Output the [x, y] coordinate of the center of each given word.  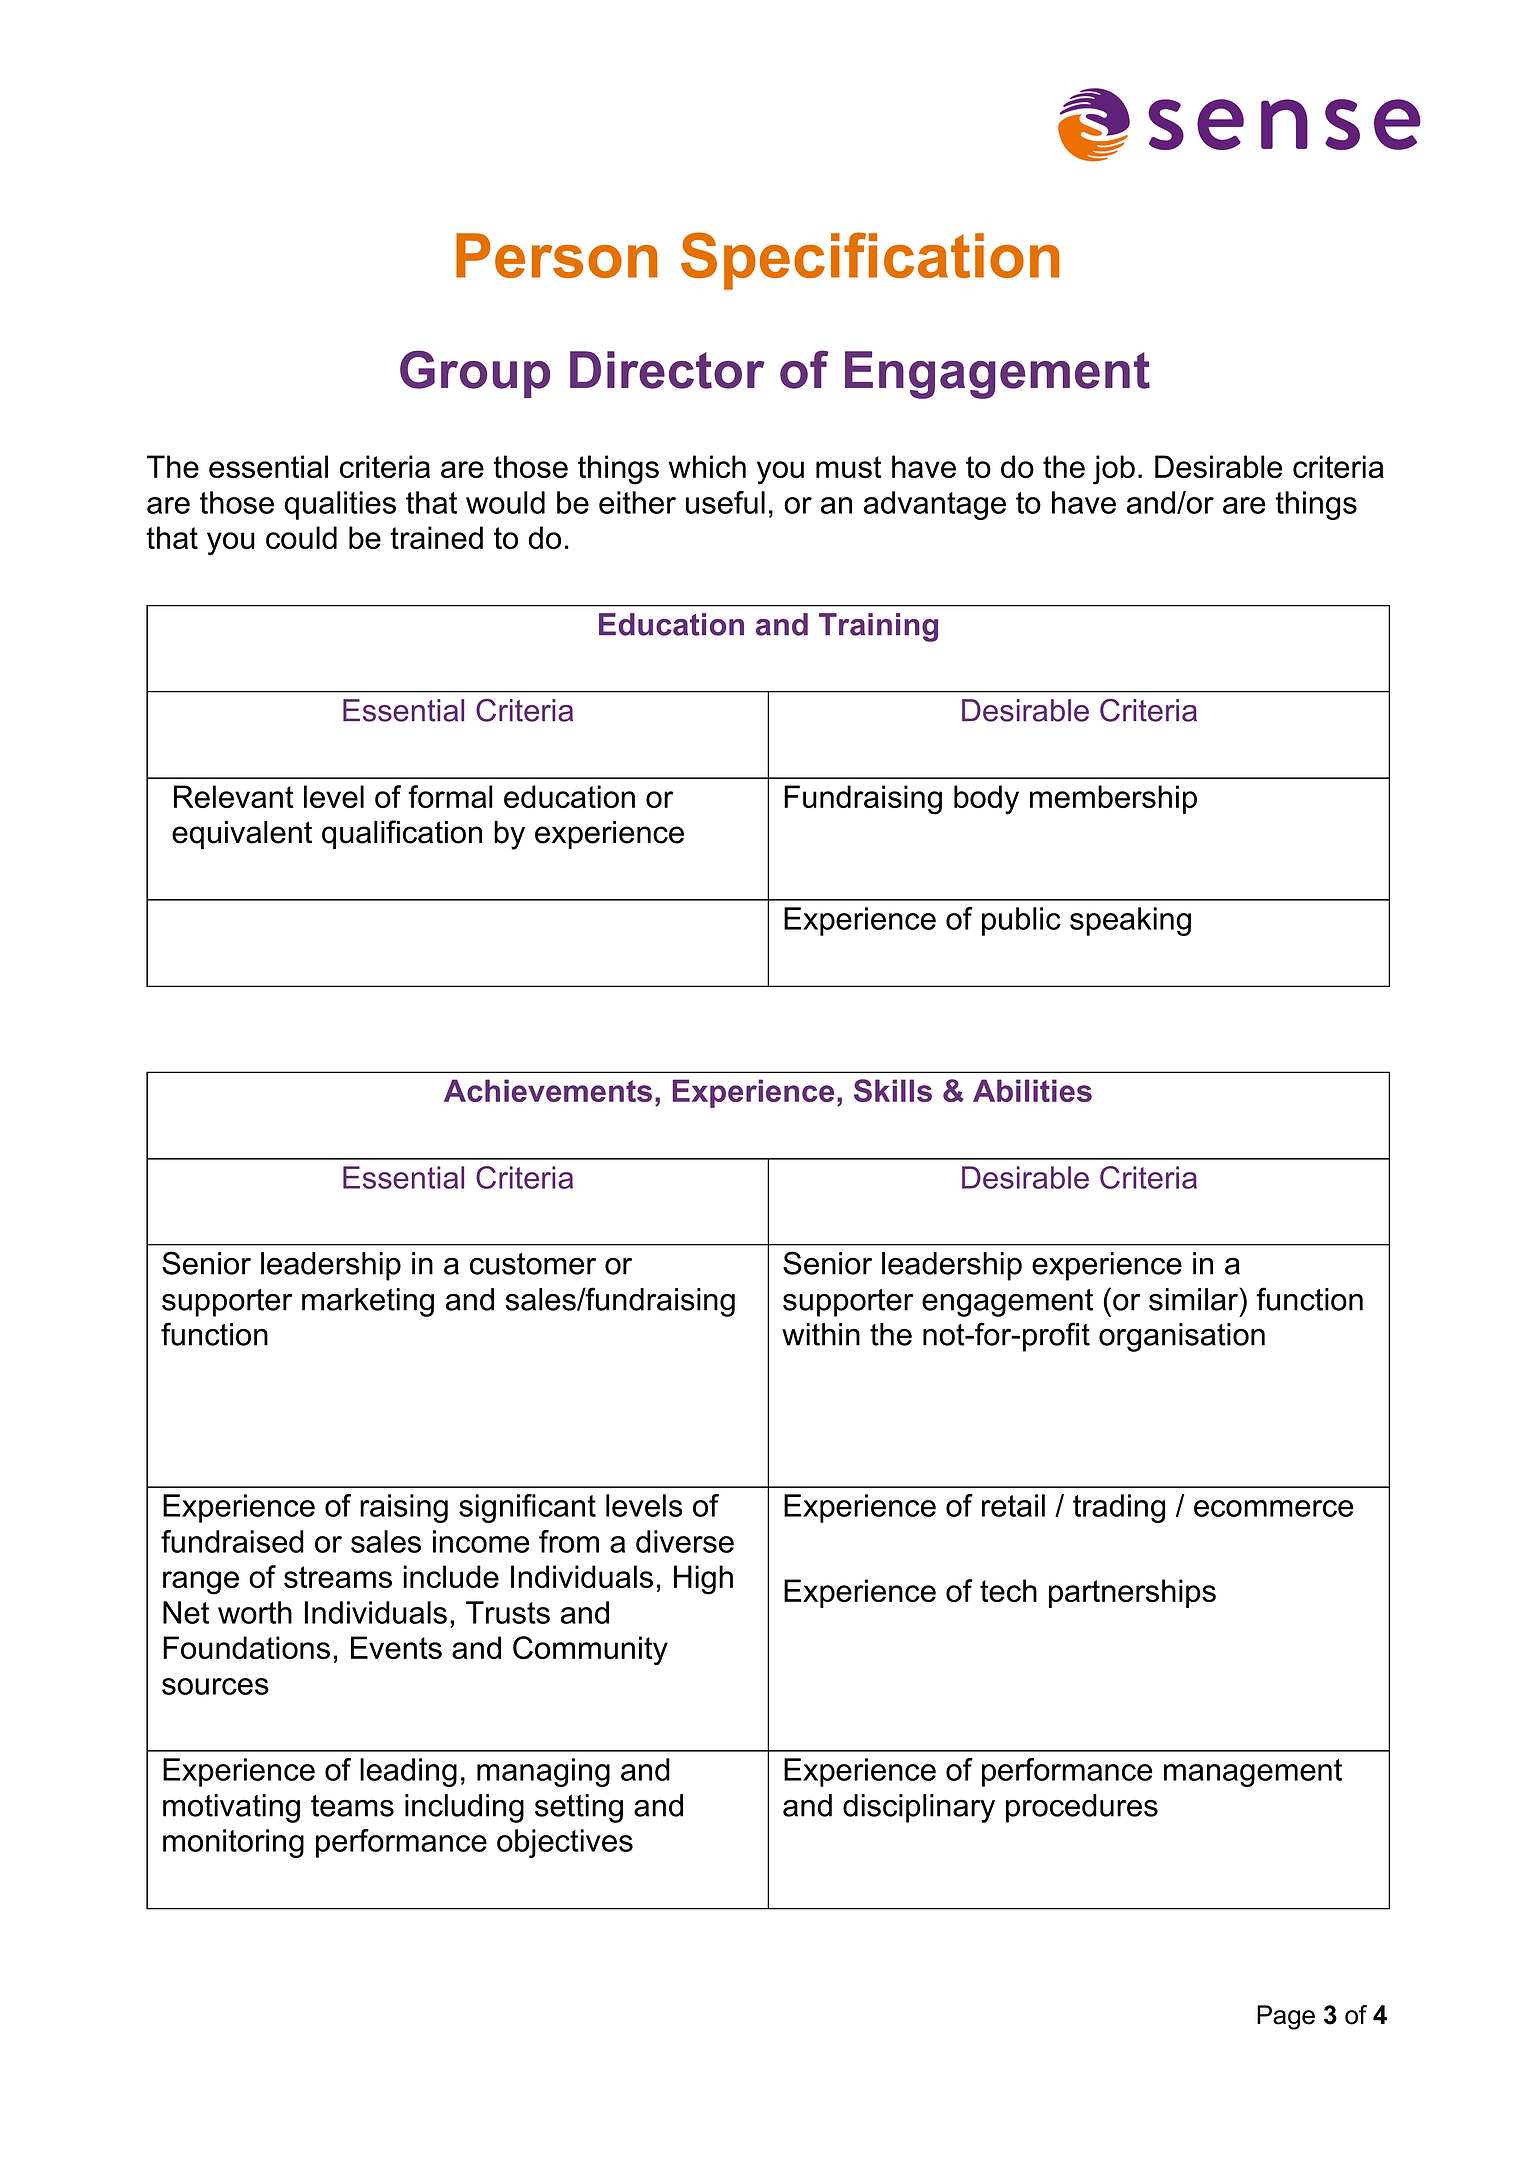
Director [667, 370]
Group [475, 374]
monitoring [233, 1843]
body [986, 800]
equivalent [242, 835]
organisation [1182, 1337]
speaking [1130, 921]
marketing [368, 1302]
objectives [565, 1843]
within [821, 1334]
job [1114, 470]
